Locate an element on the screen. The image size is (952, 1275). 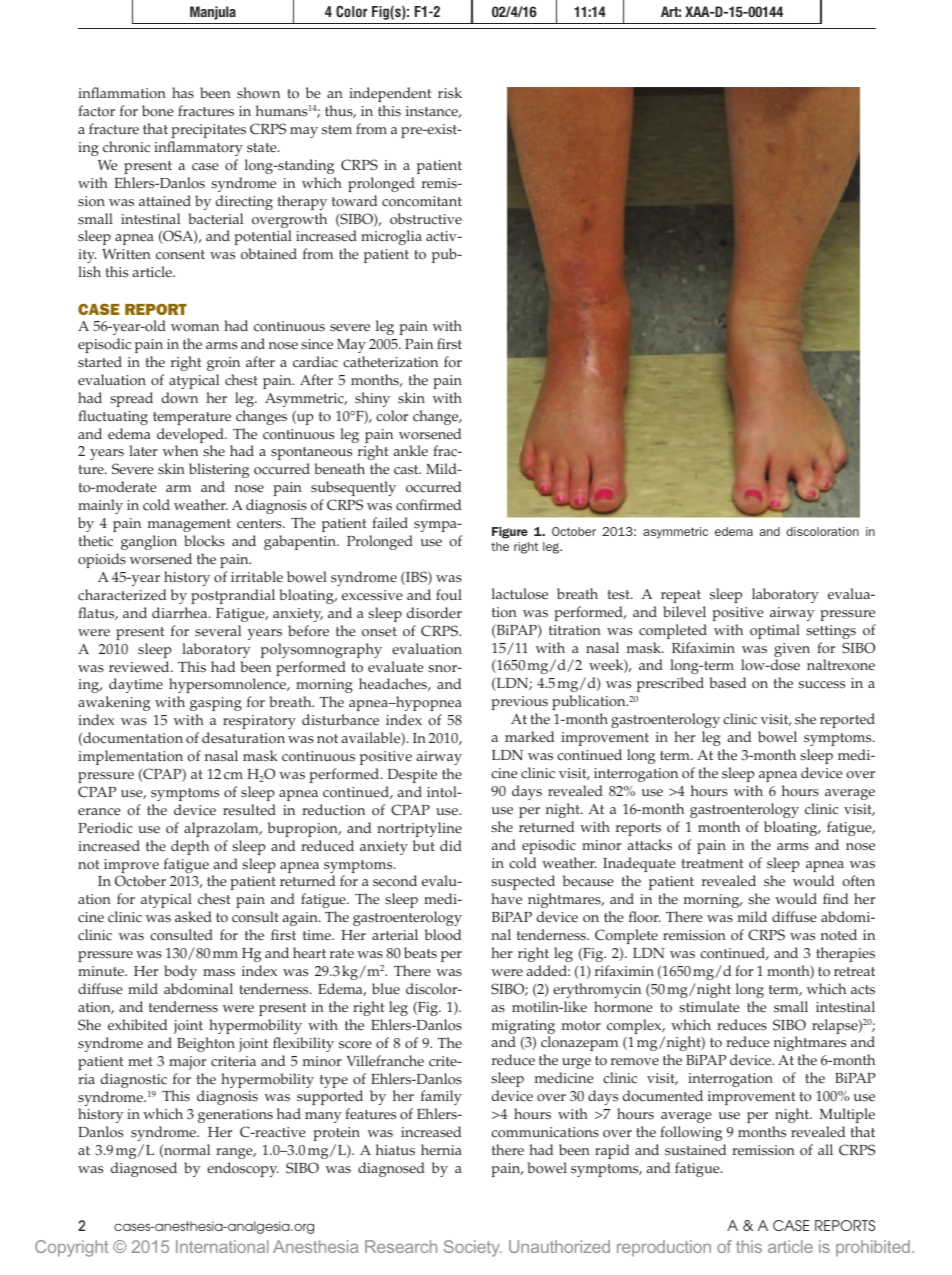
Society is located at coordinates (473, 1248).
